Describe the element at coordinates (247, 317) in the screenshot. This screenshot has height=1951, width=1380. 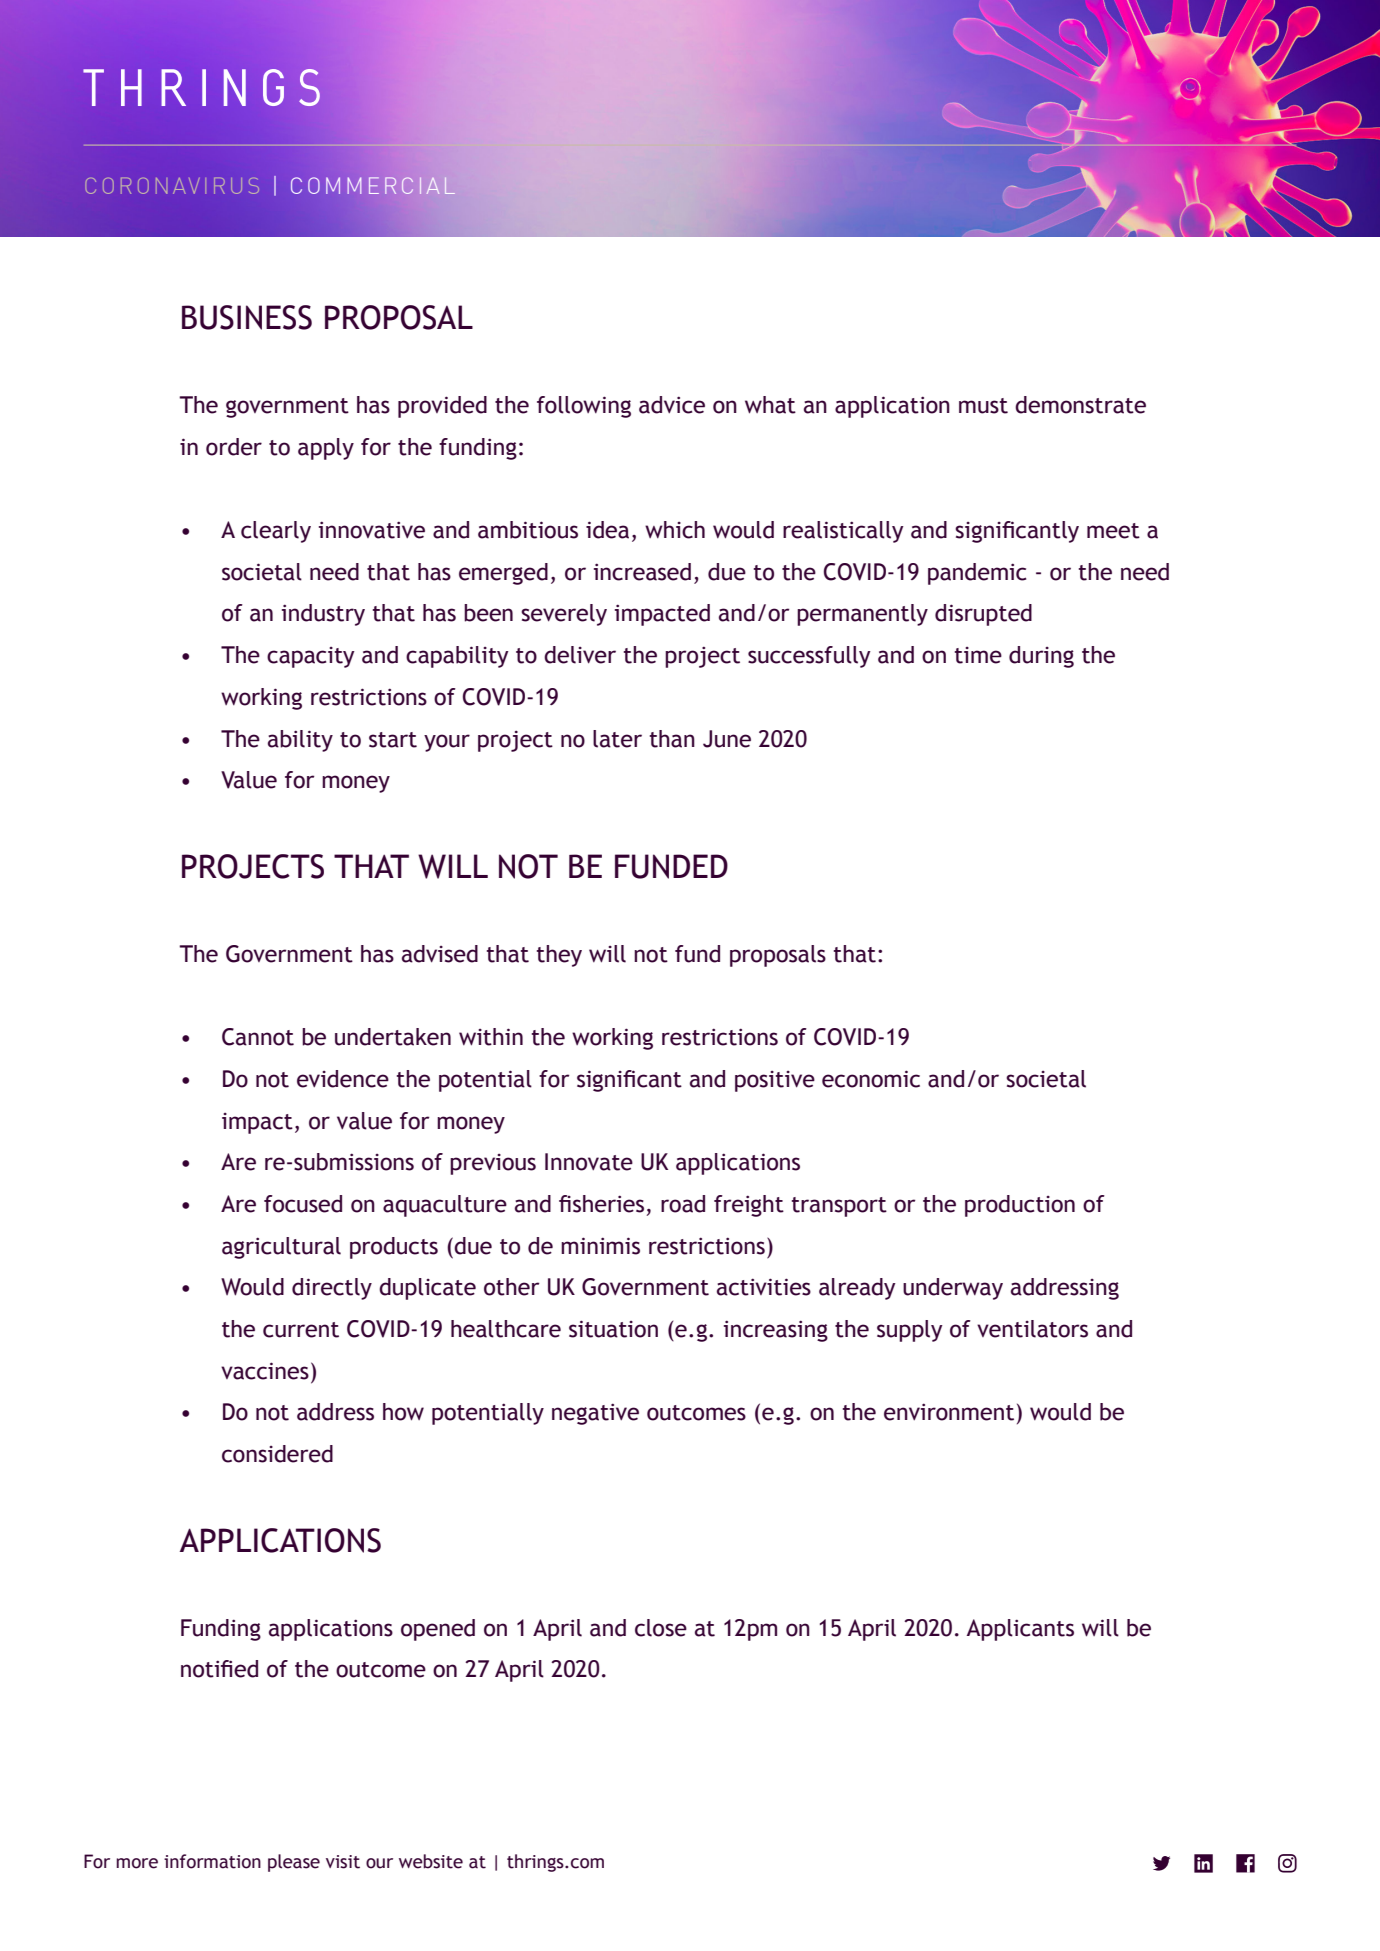
I see `BUSINESS` at that location.
